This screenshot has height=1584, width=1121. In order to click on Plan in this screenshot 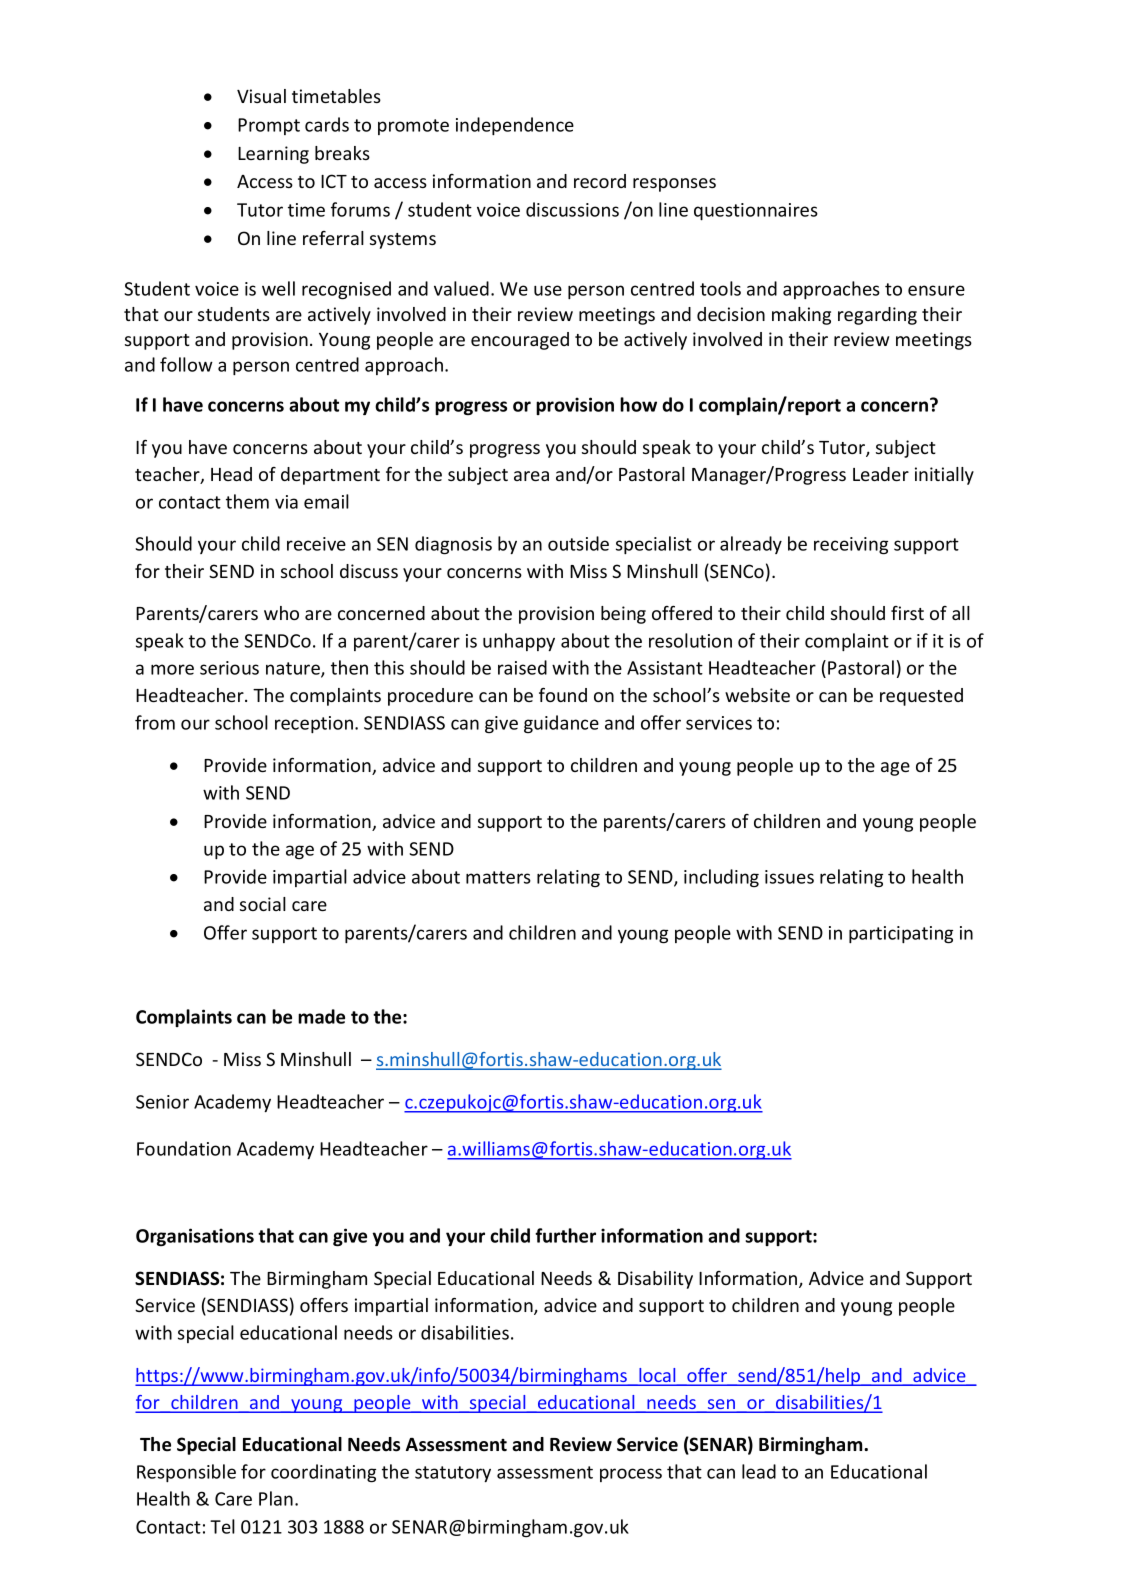, I will do `click(276, 1498)`.
